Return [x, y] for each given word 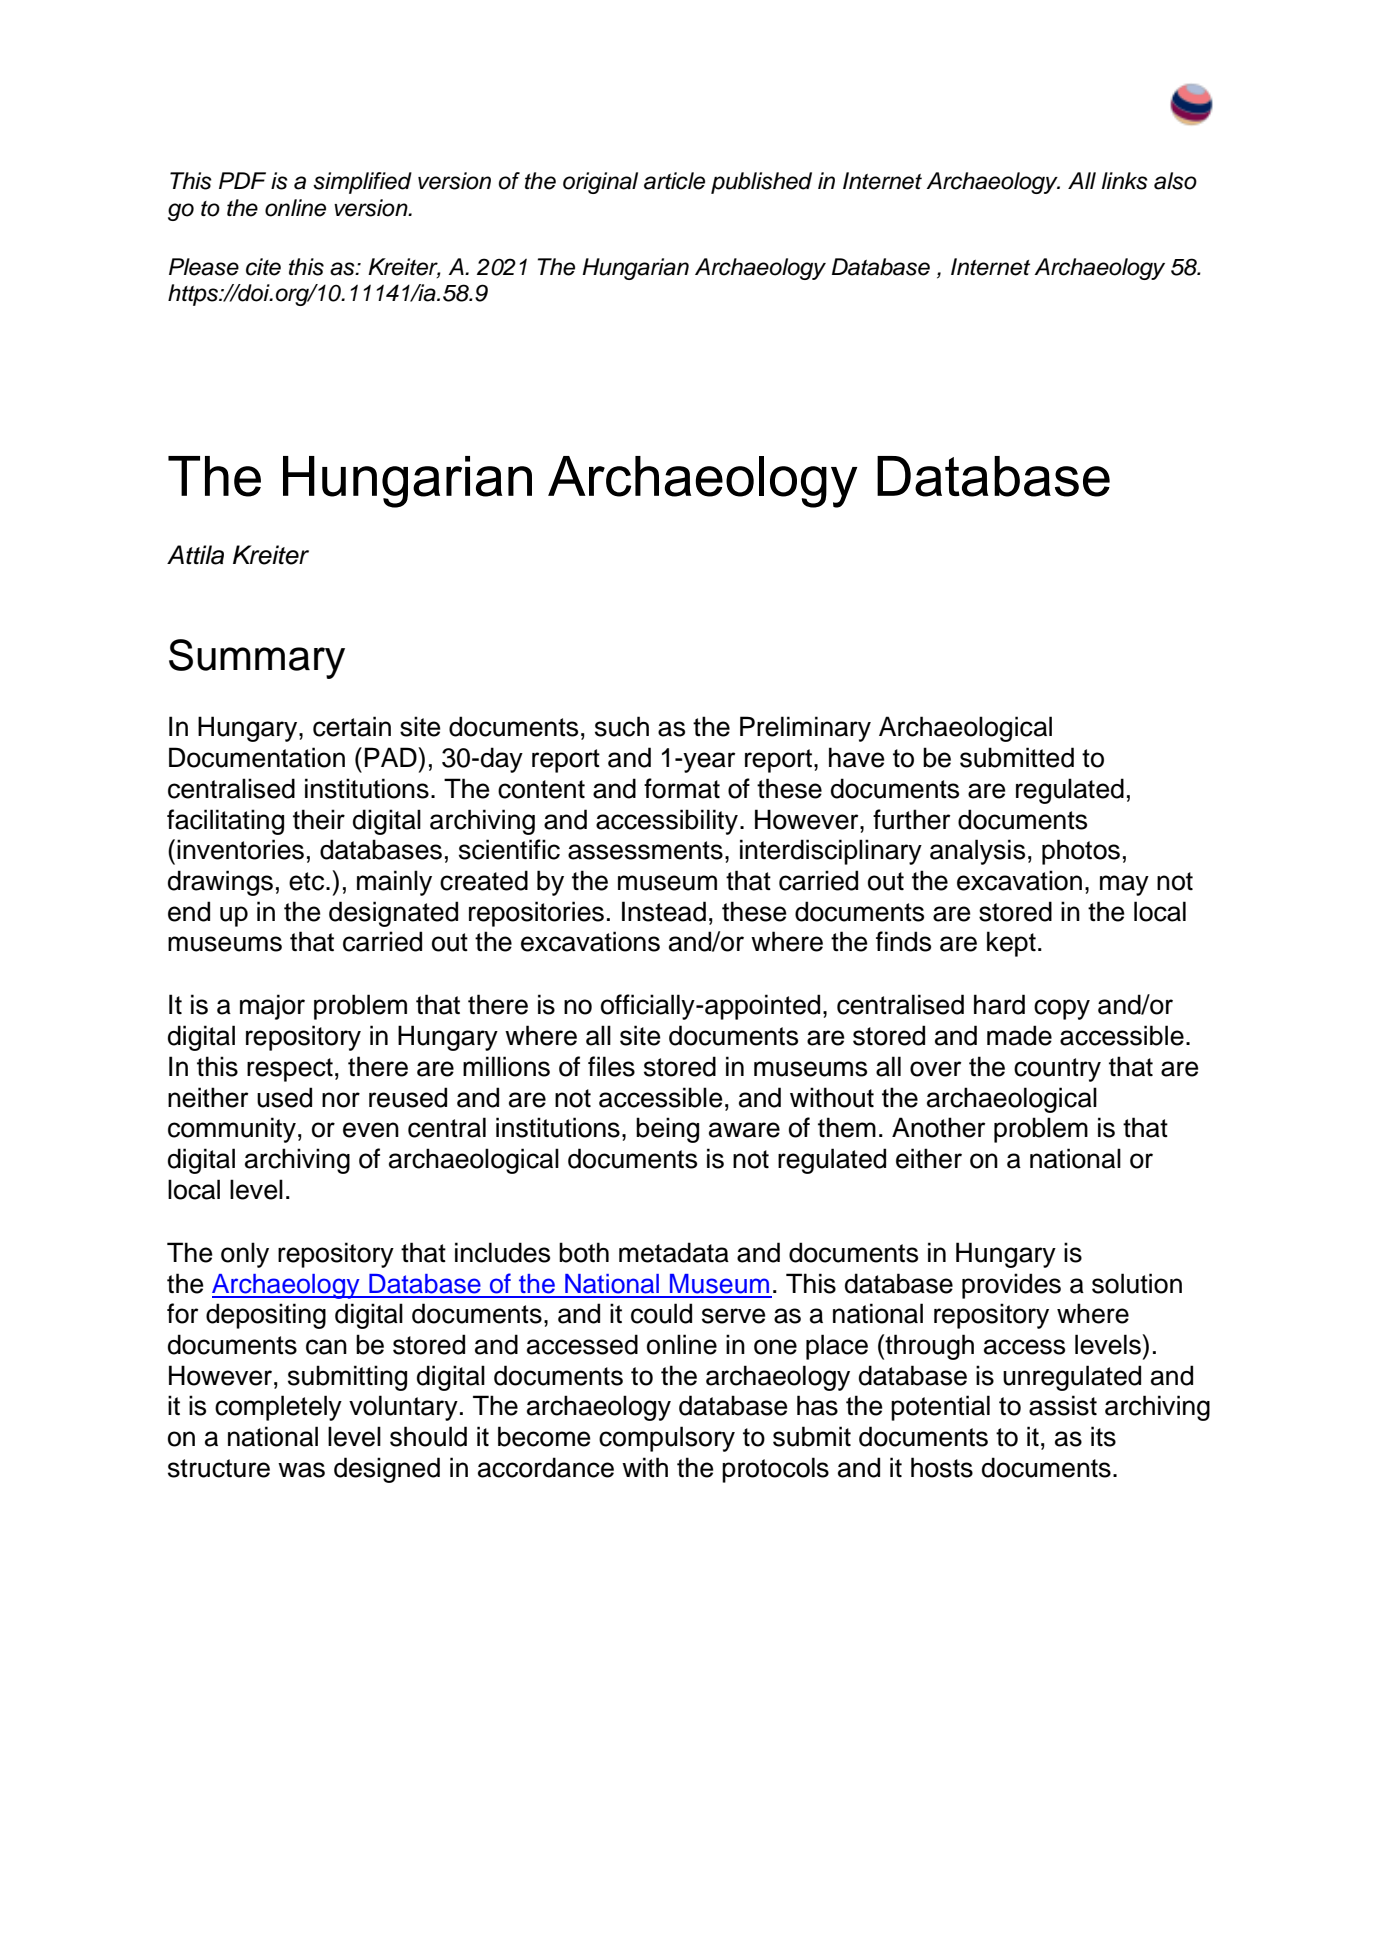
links [1125, 181]
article [674, 181]
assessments [645, 850]
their [319, 819]
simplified [362, 183]
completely [278, 1408]
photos [1081, 852]
